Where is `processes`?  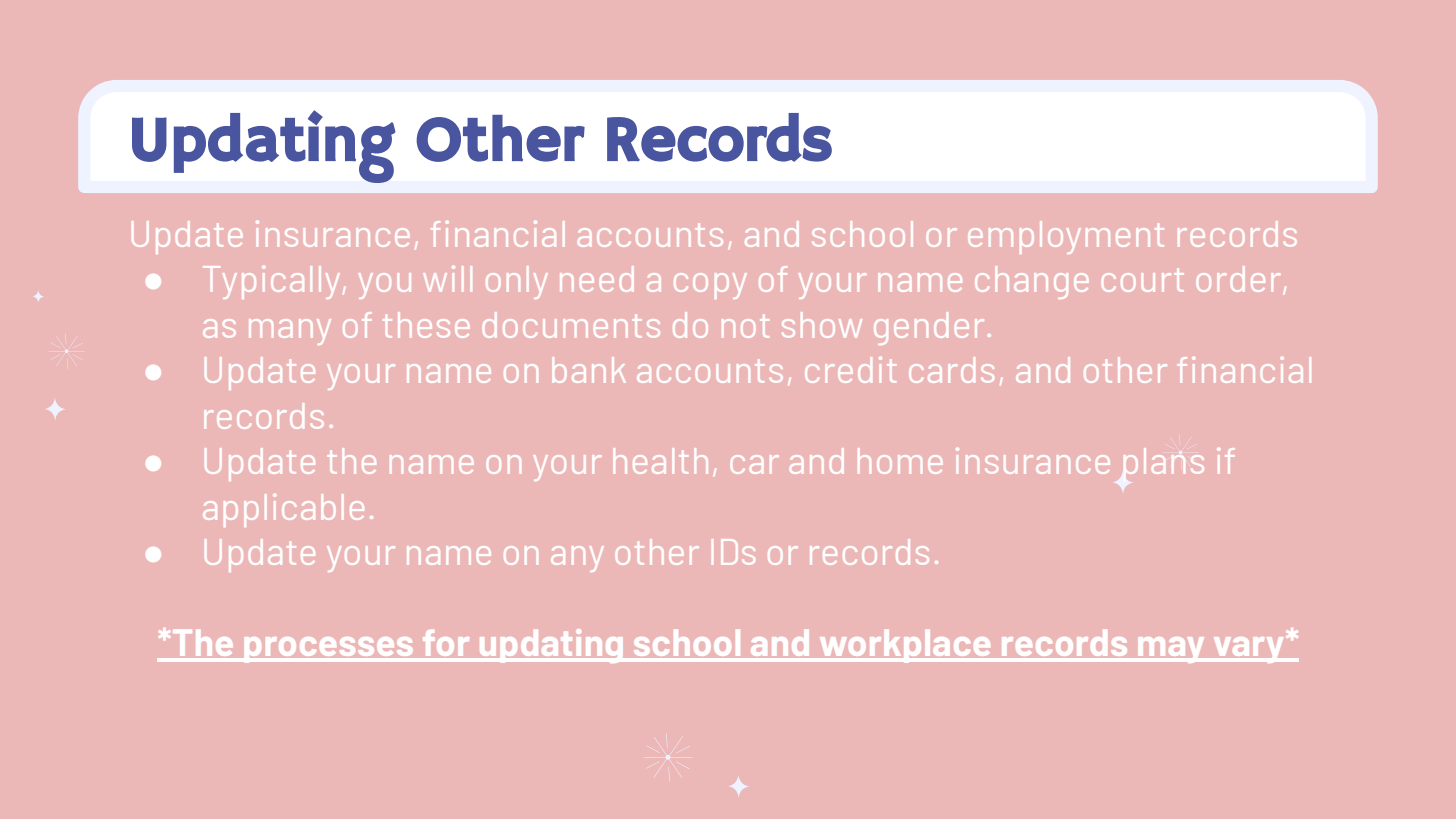
processes is located at coordinates (329, 650).
